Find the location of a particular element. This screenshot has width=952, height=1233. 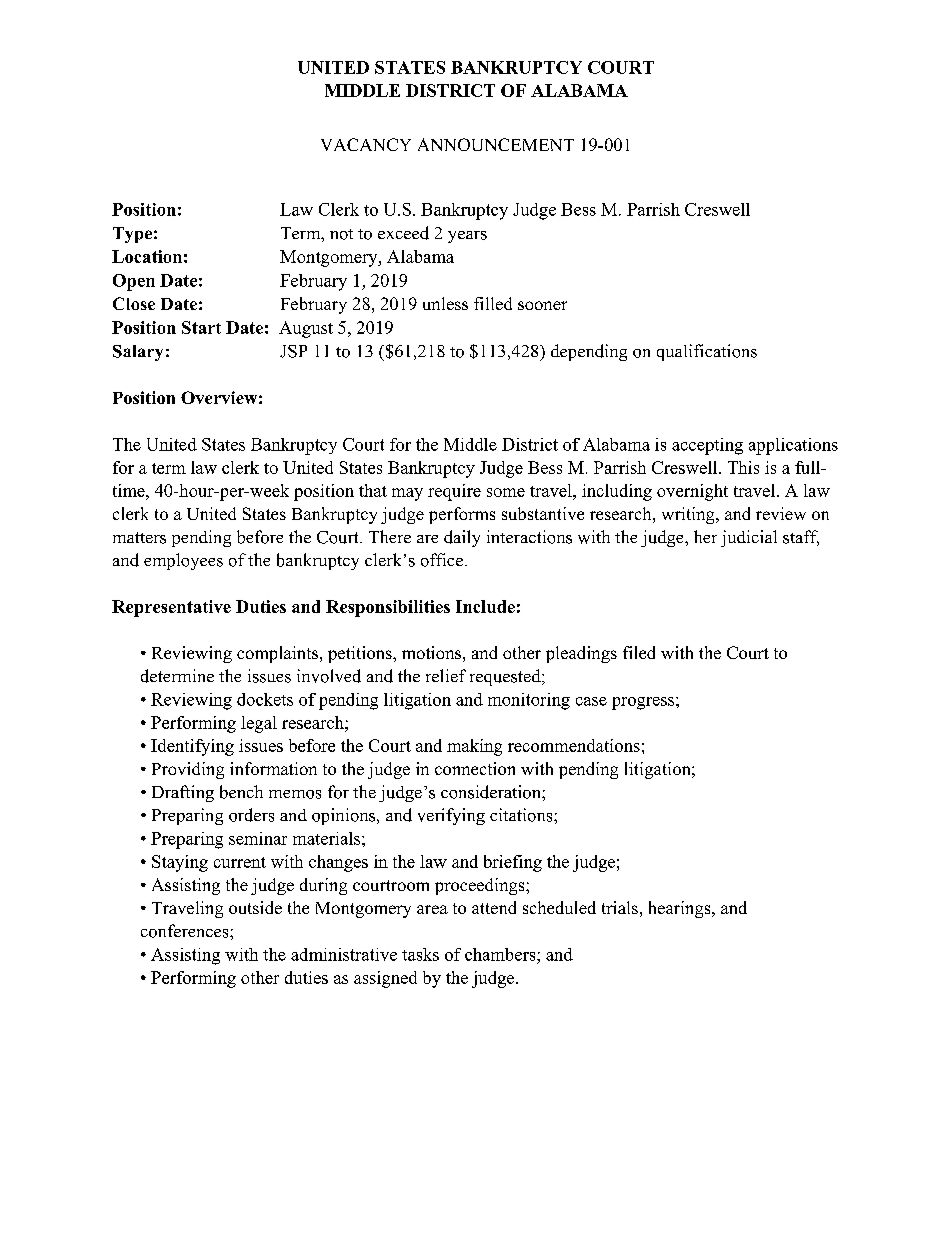

hearings is located at coordinates (681, 909).
